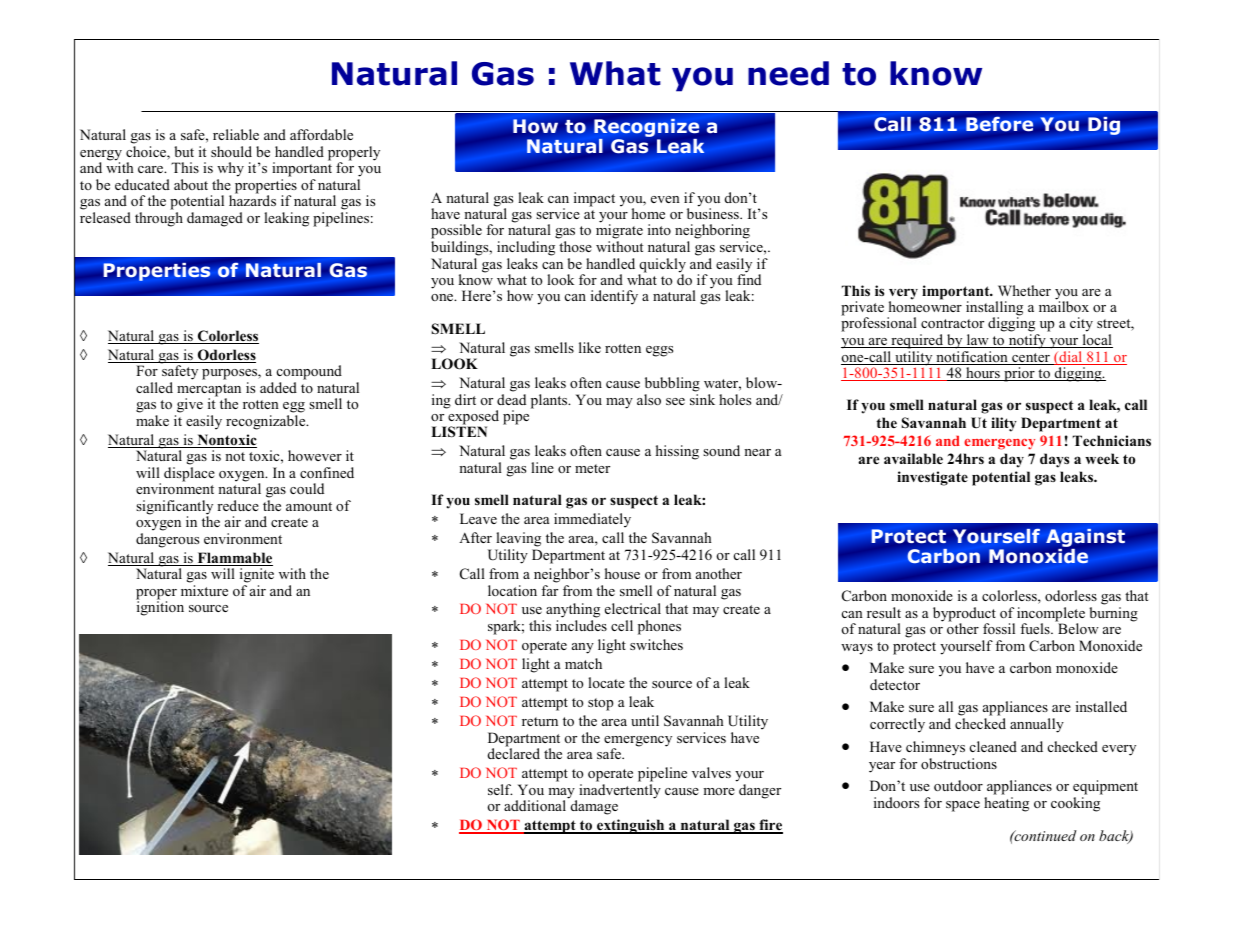 Image resolution: width=1233 pixels, height=952 pixels. What do you see at coordinates (234, 559) in the image?
I see `Flammable` at bounding box center [234, 559].
